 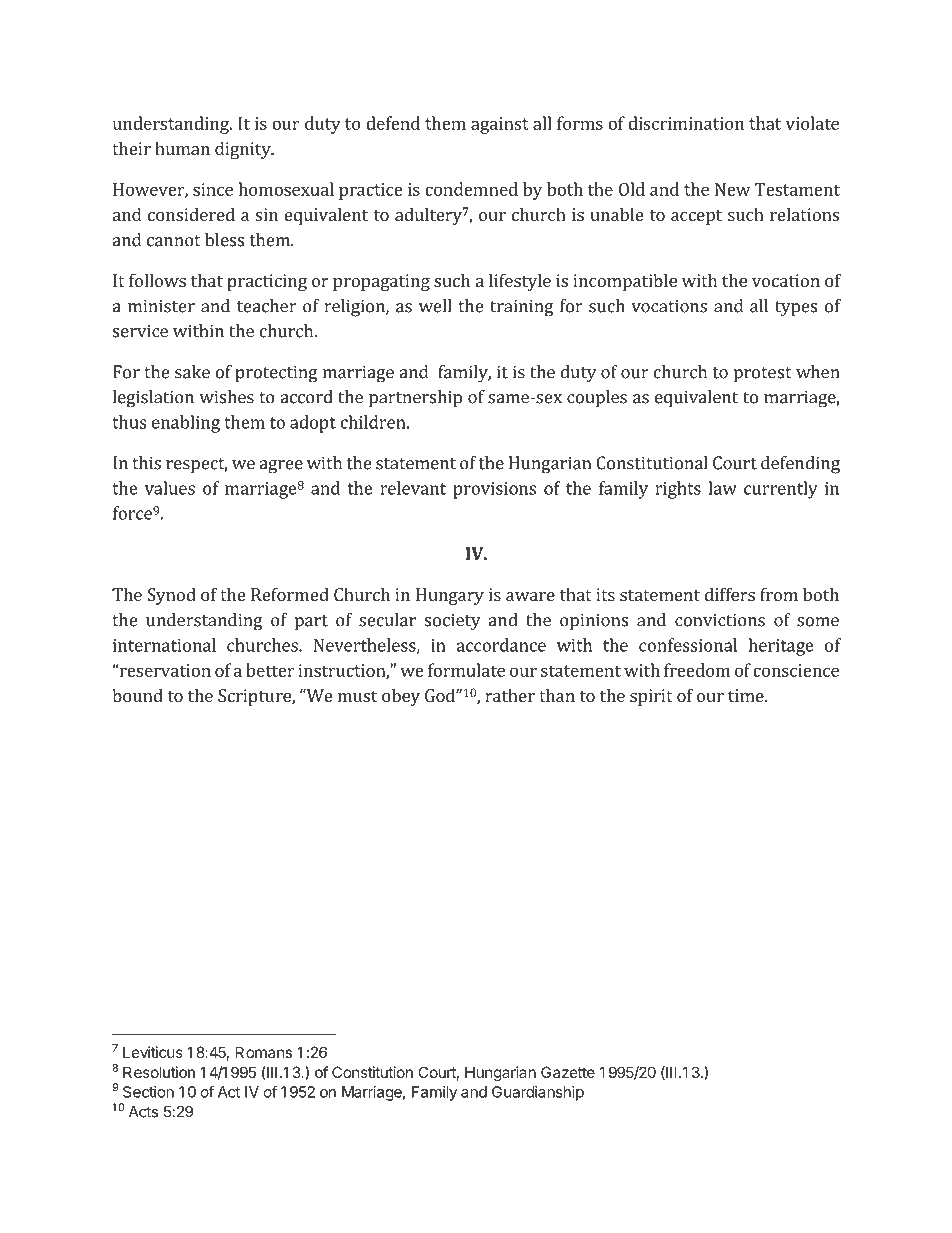 I want to click on Guardianship, so click(x=538, y=1093).
